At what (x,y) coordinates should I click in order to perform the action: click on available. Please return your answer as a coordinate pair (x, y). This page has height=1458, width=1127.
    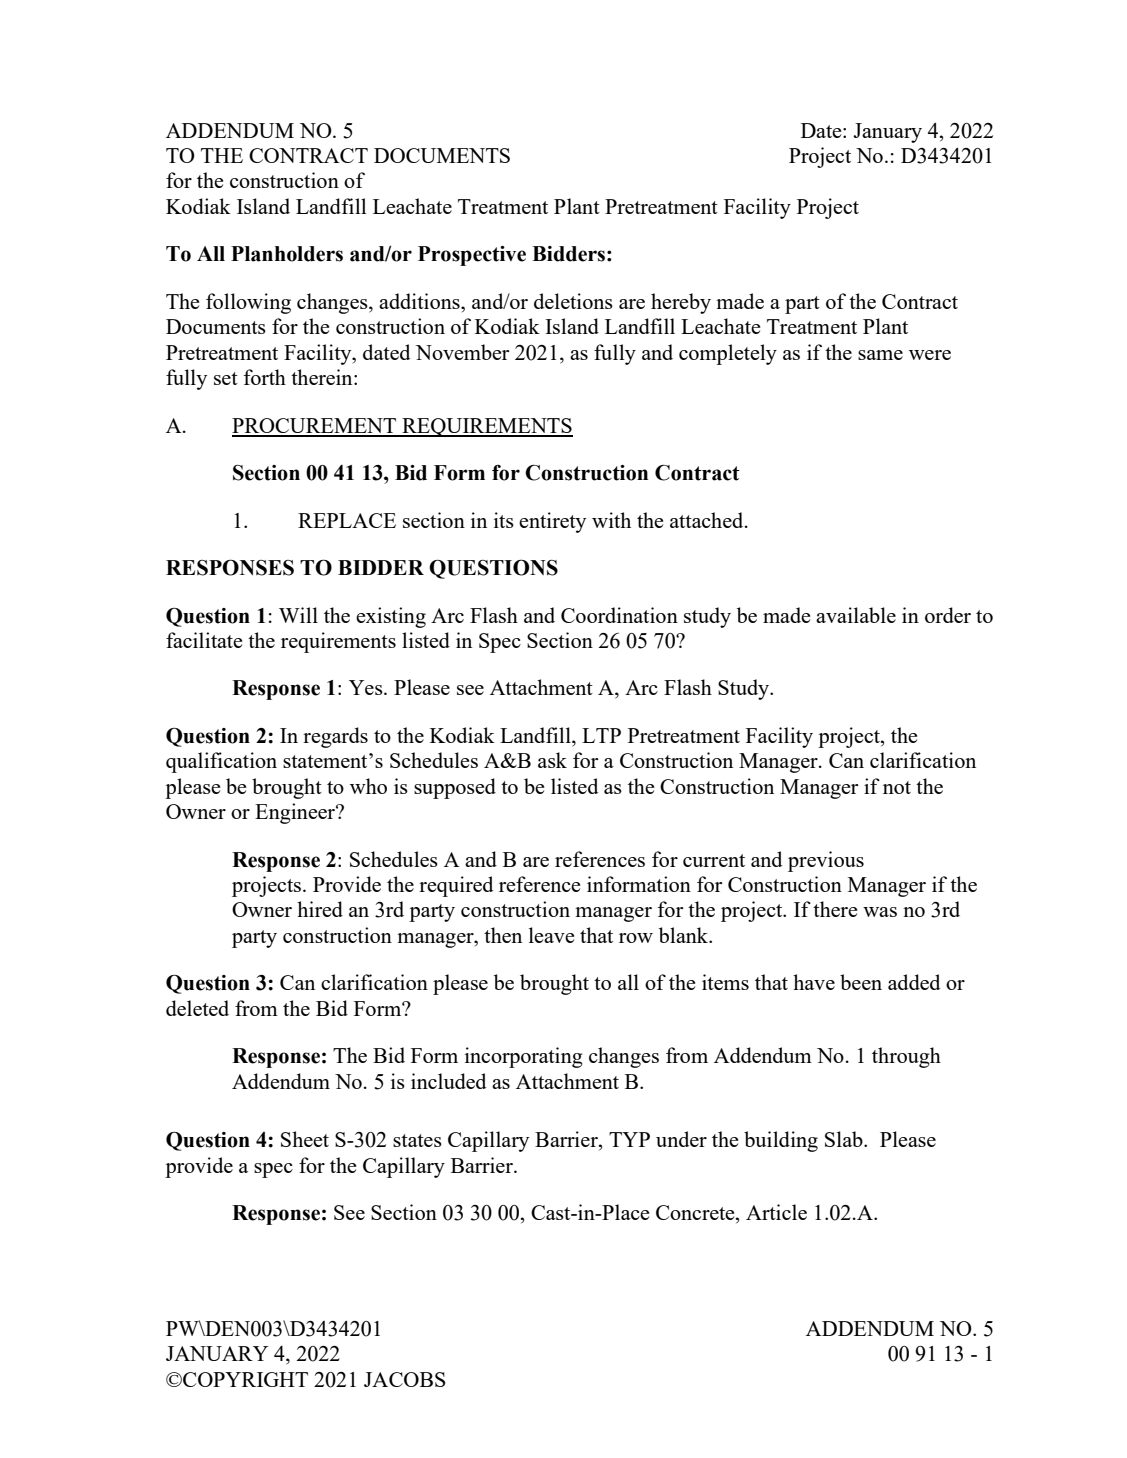
    Looking at the image, I should click on (856, 615).
